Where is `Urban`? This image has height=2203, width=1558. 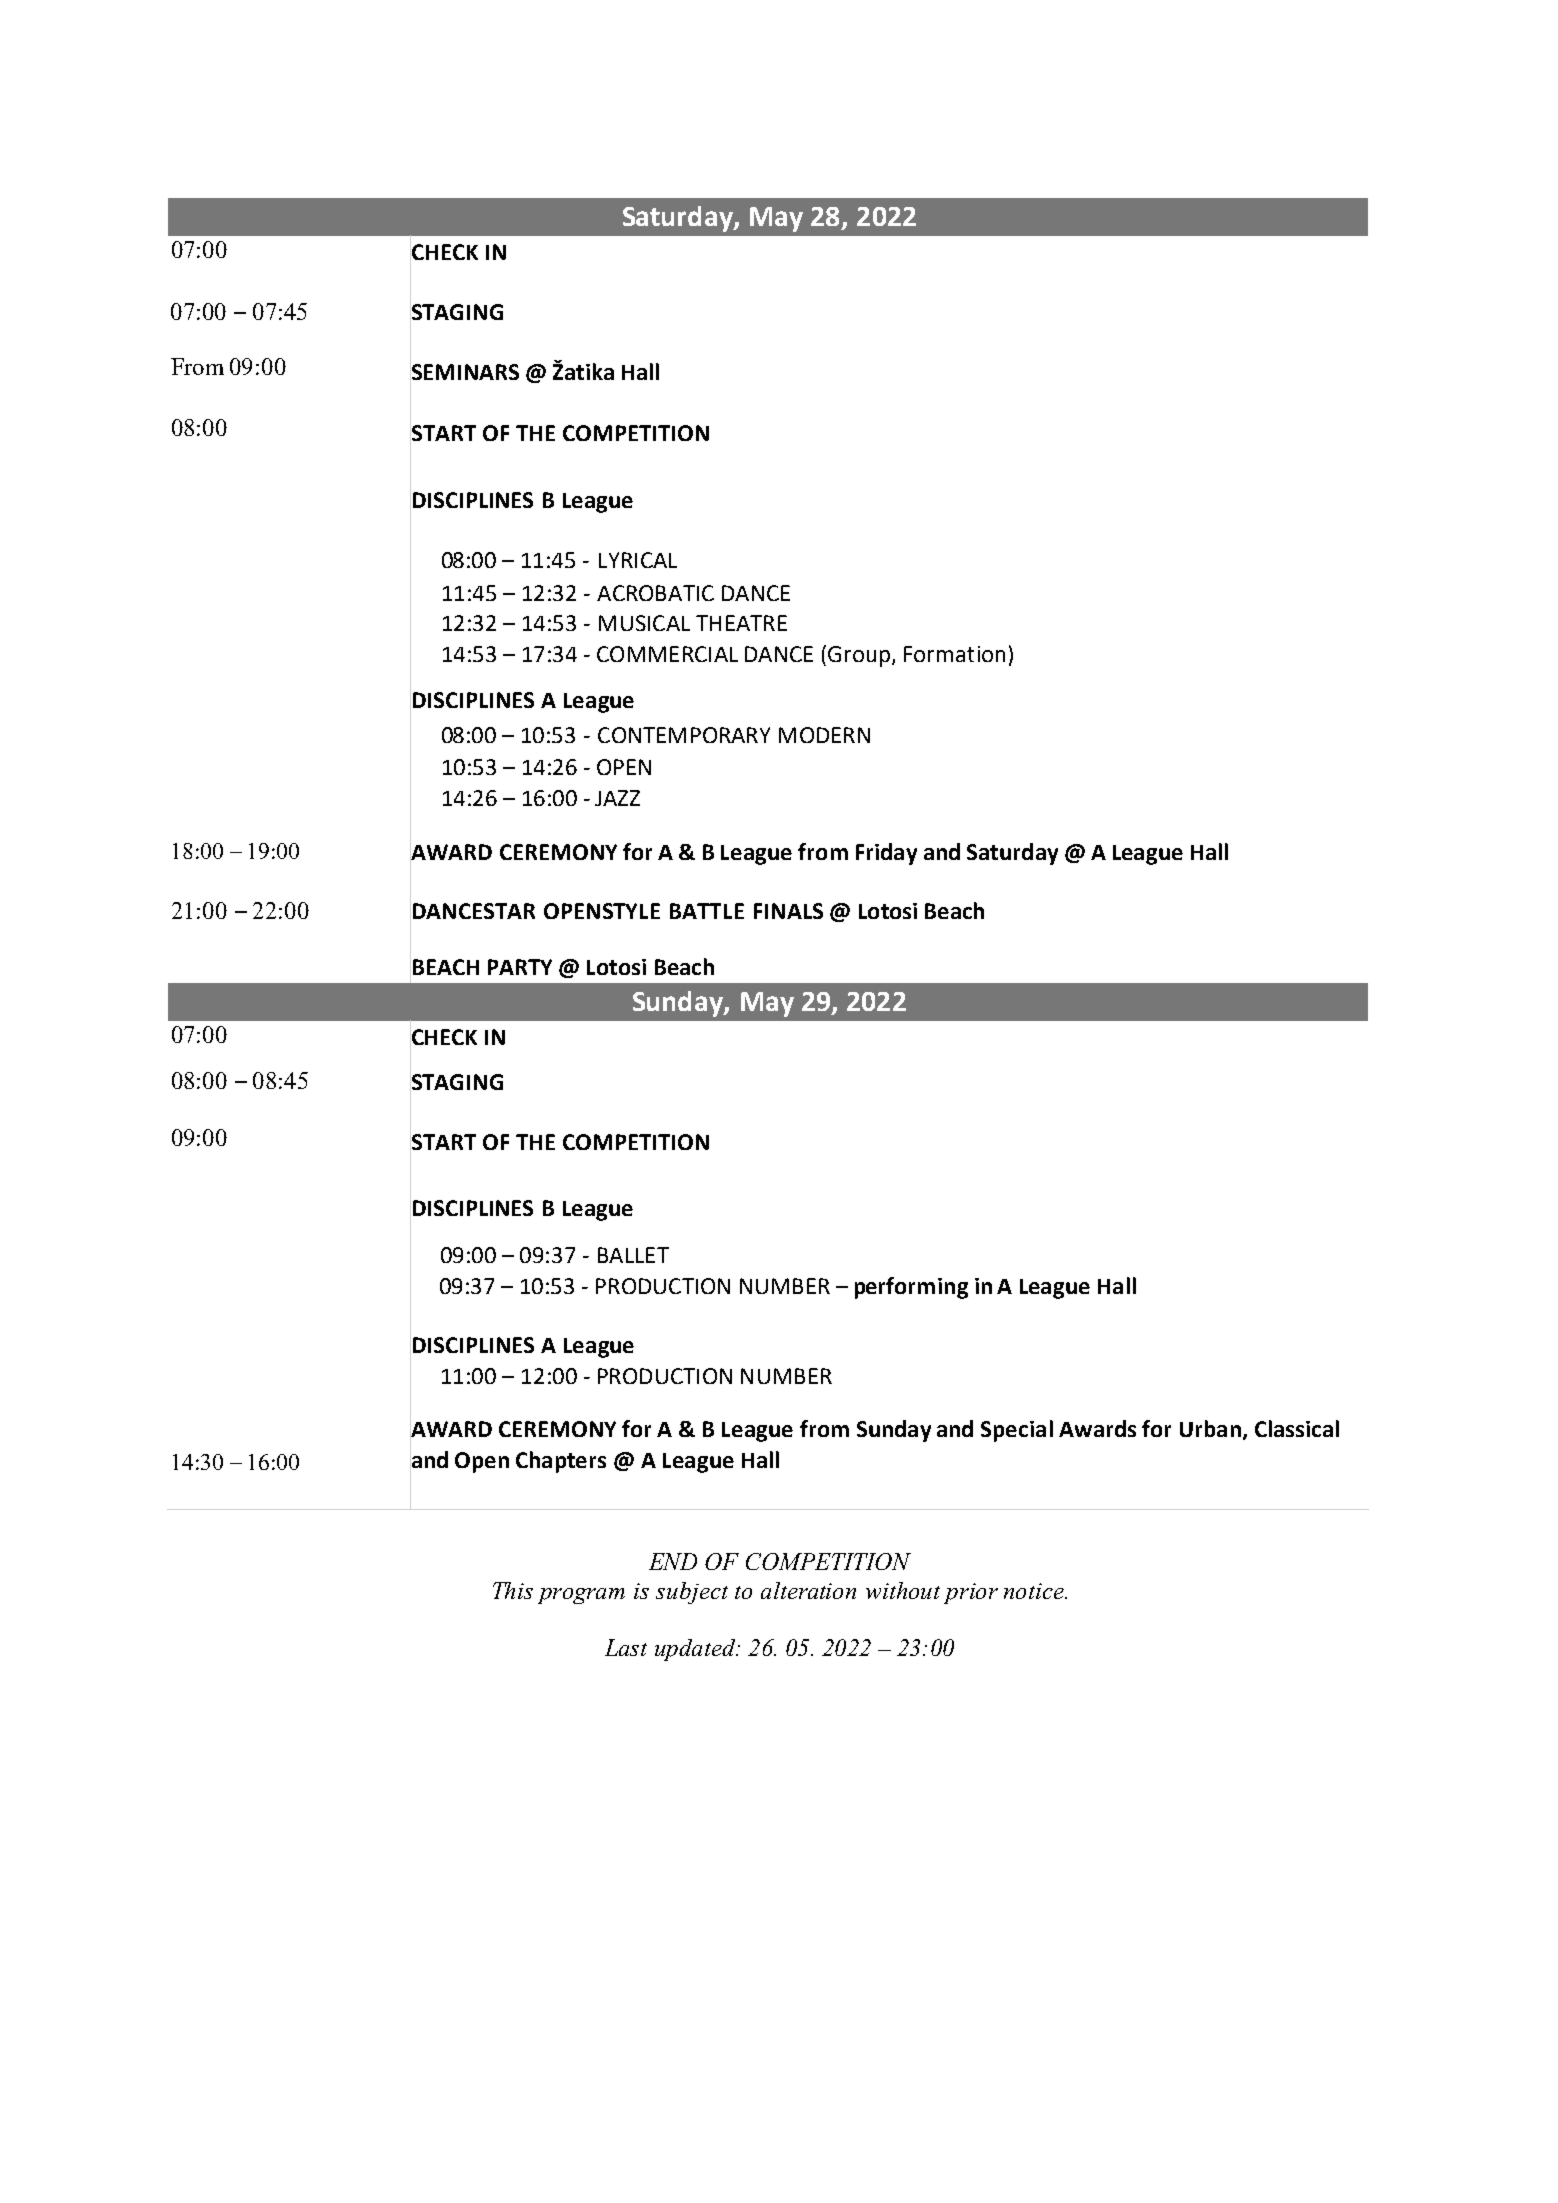
Urban is located at coordinates (1210, 1428).
